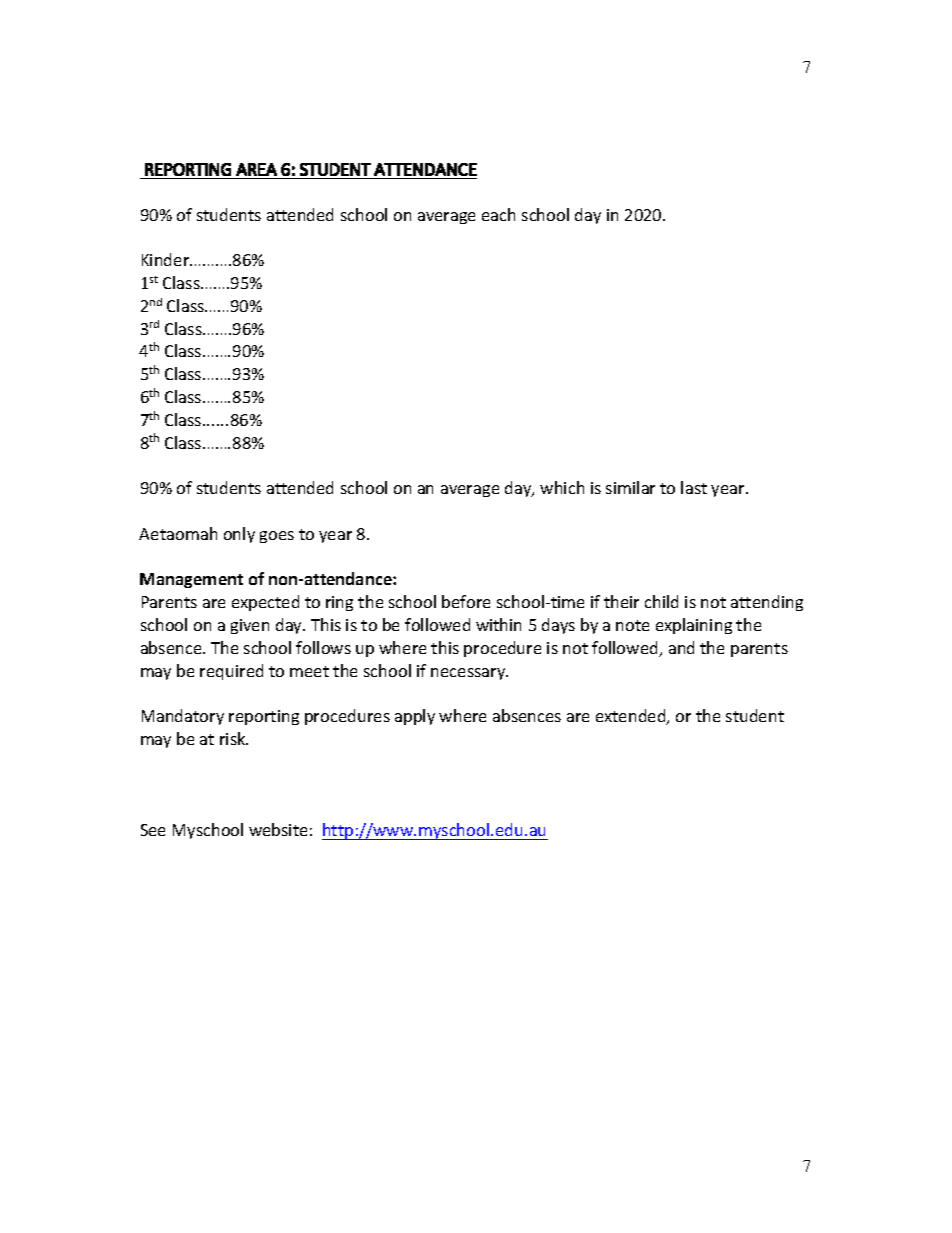 Image resolution: width=952 pixels, height=1233 pixels. I want to click on each, so click(498, 214).
